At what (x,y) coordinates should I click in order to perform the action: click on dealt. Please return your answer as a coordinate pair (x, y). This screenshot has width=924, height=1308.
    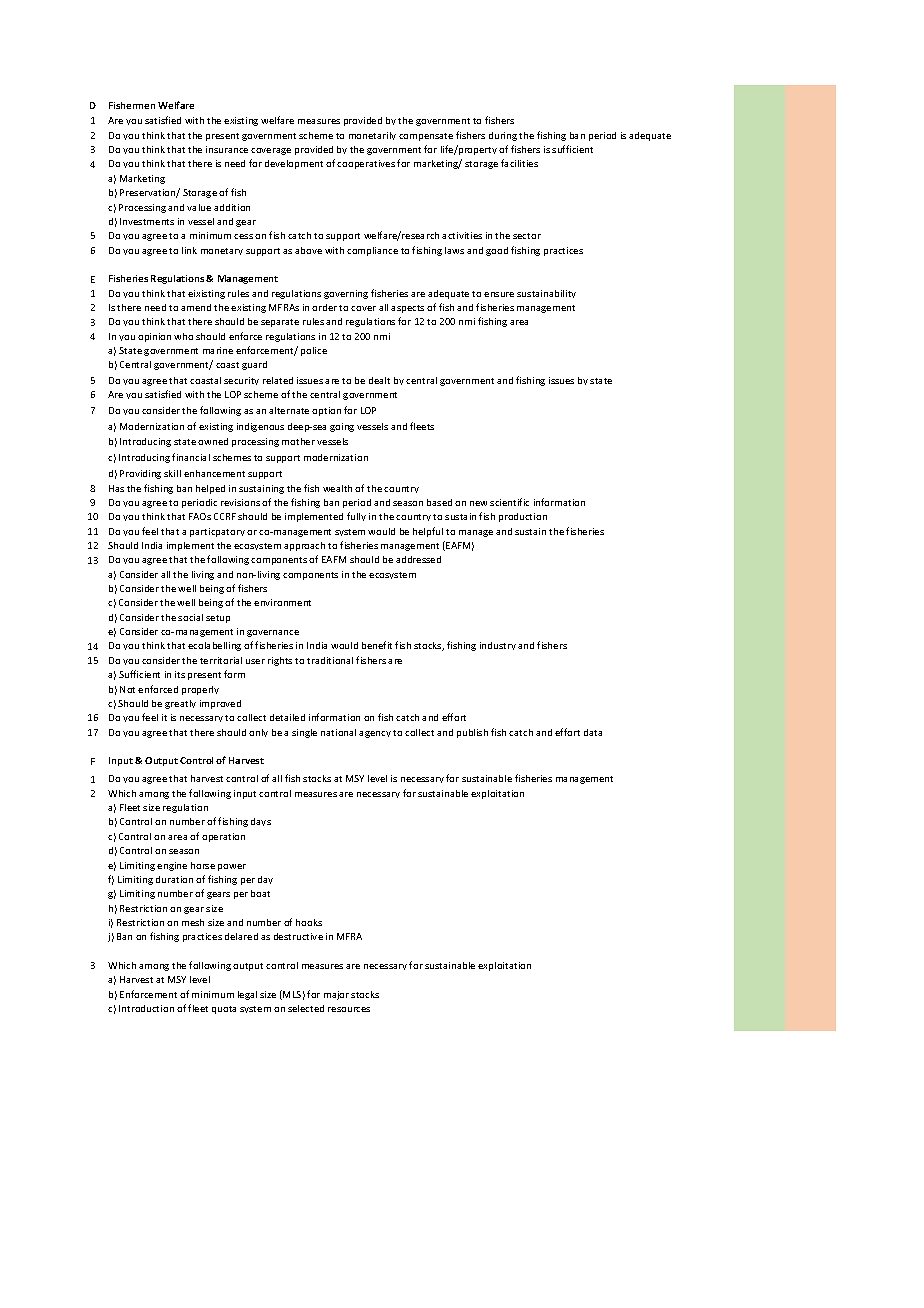
    Looking at the image, I should click on (379, 380).
